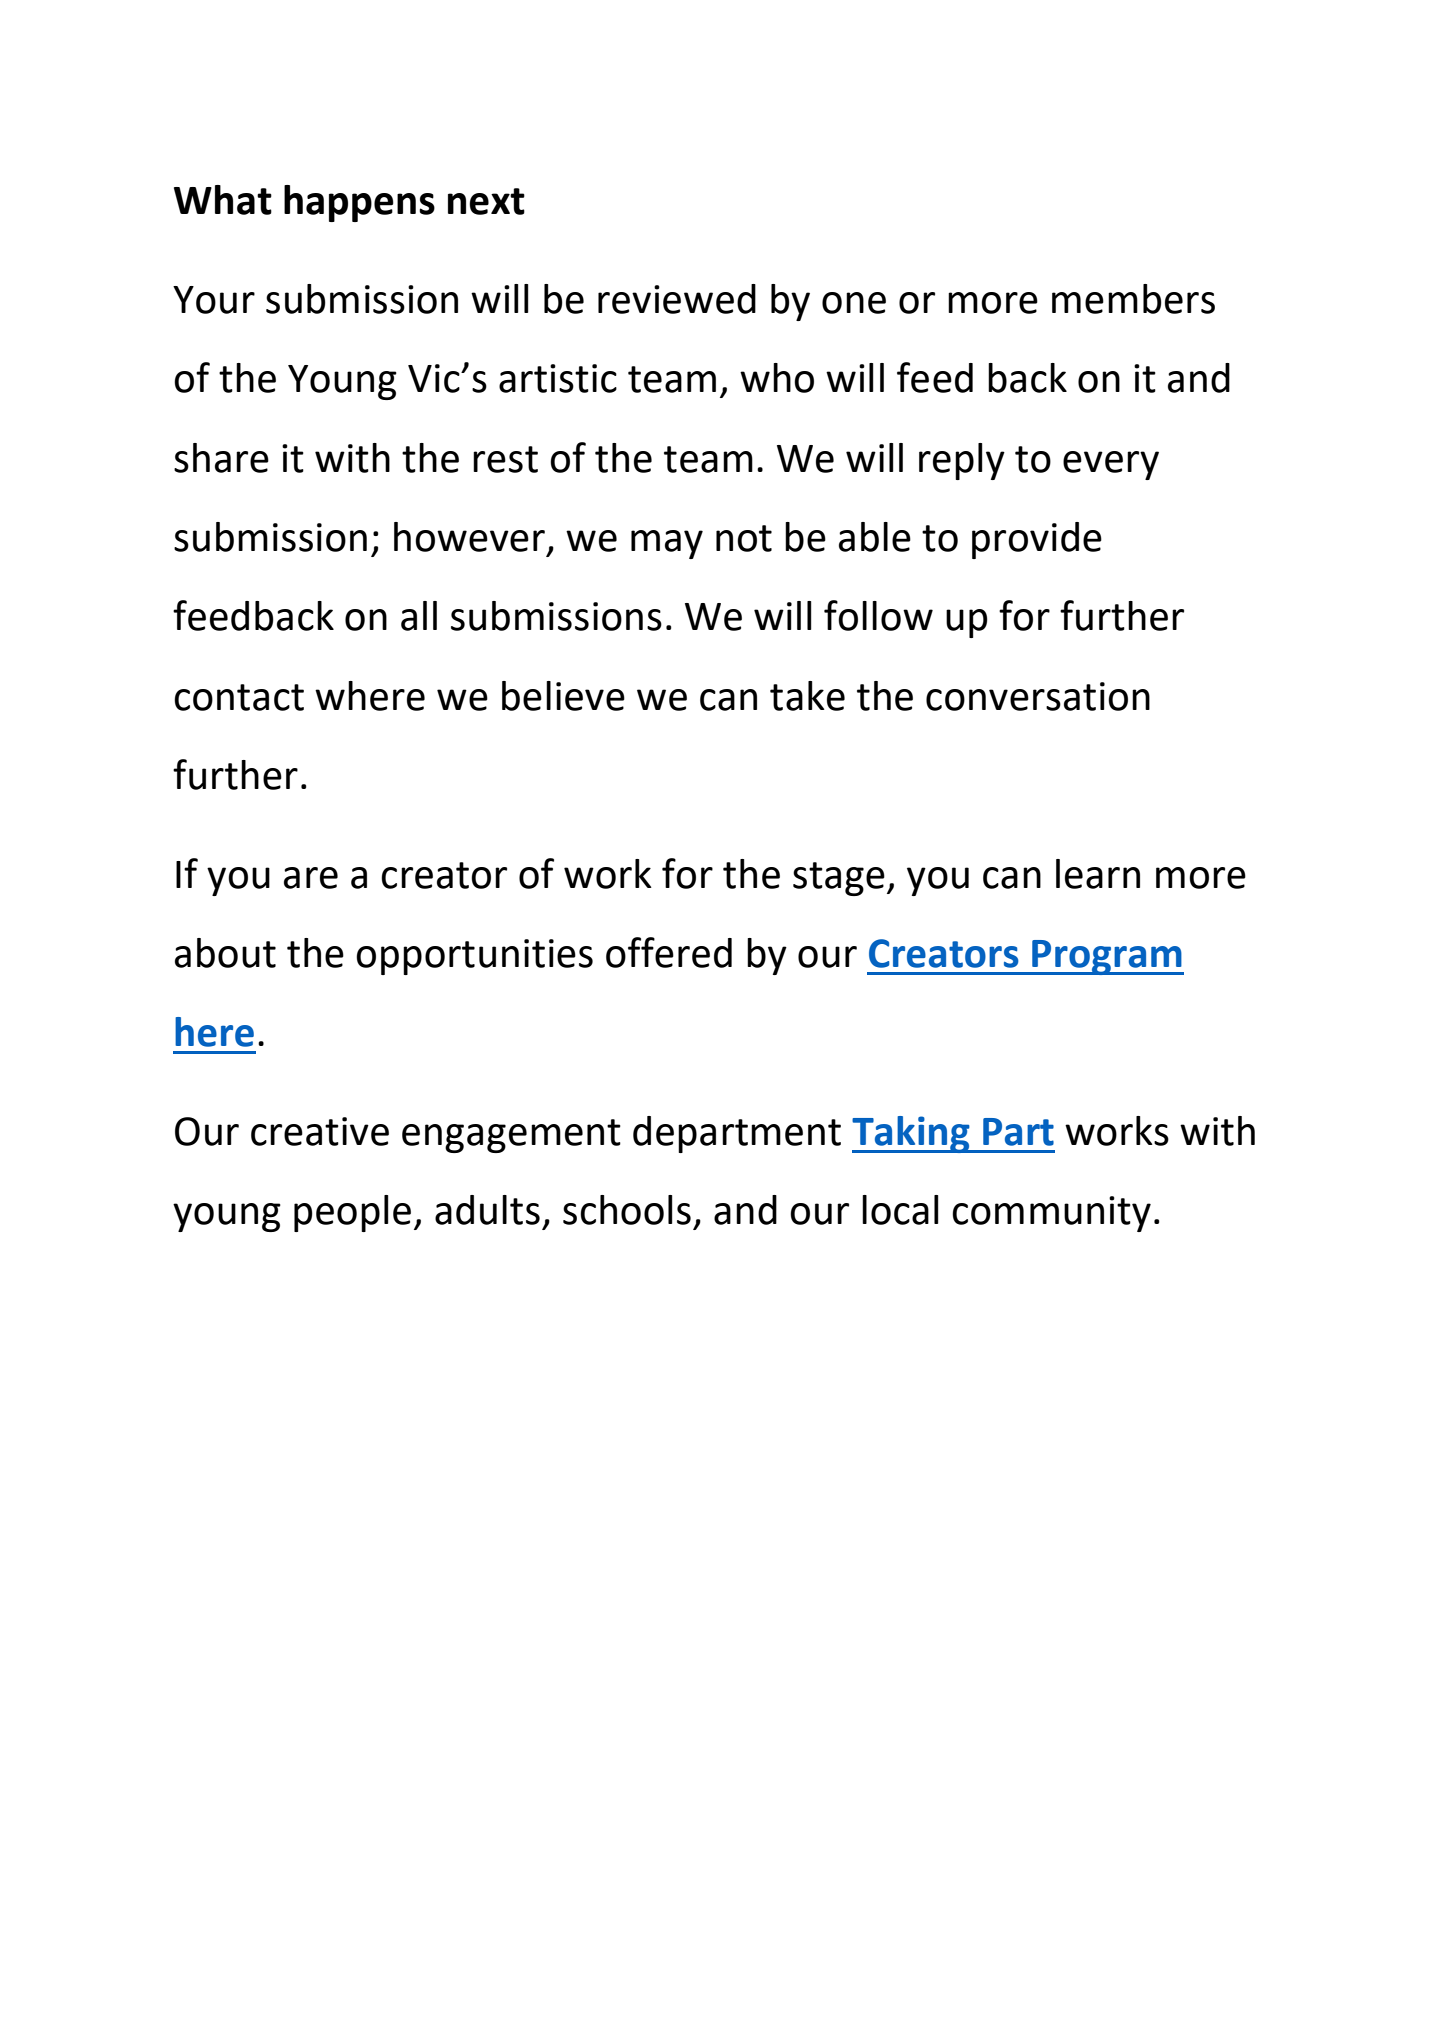  Describe the element at coordinates (563, 696) in the screenshot. I see `believe` at that location.
